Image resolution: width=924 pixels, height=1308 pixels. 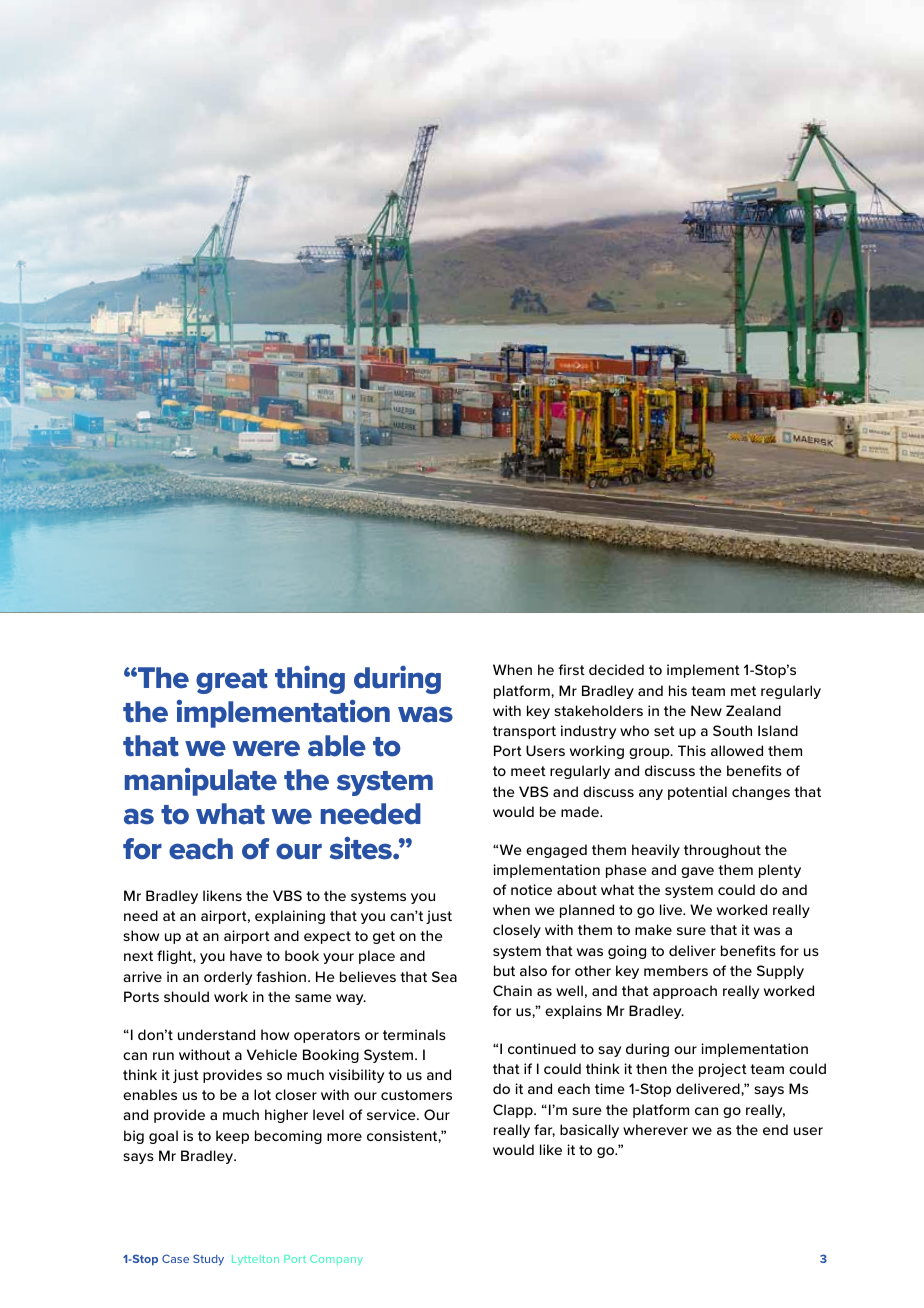 What do you see at coordinates (655, 1129) in the document?
I see `wherever` at bounding box center [655, 1129].
